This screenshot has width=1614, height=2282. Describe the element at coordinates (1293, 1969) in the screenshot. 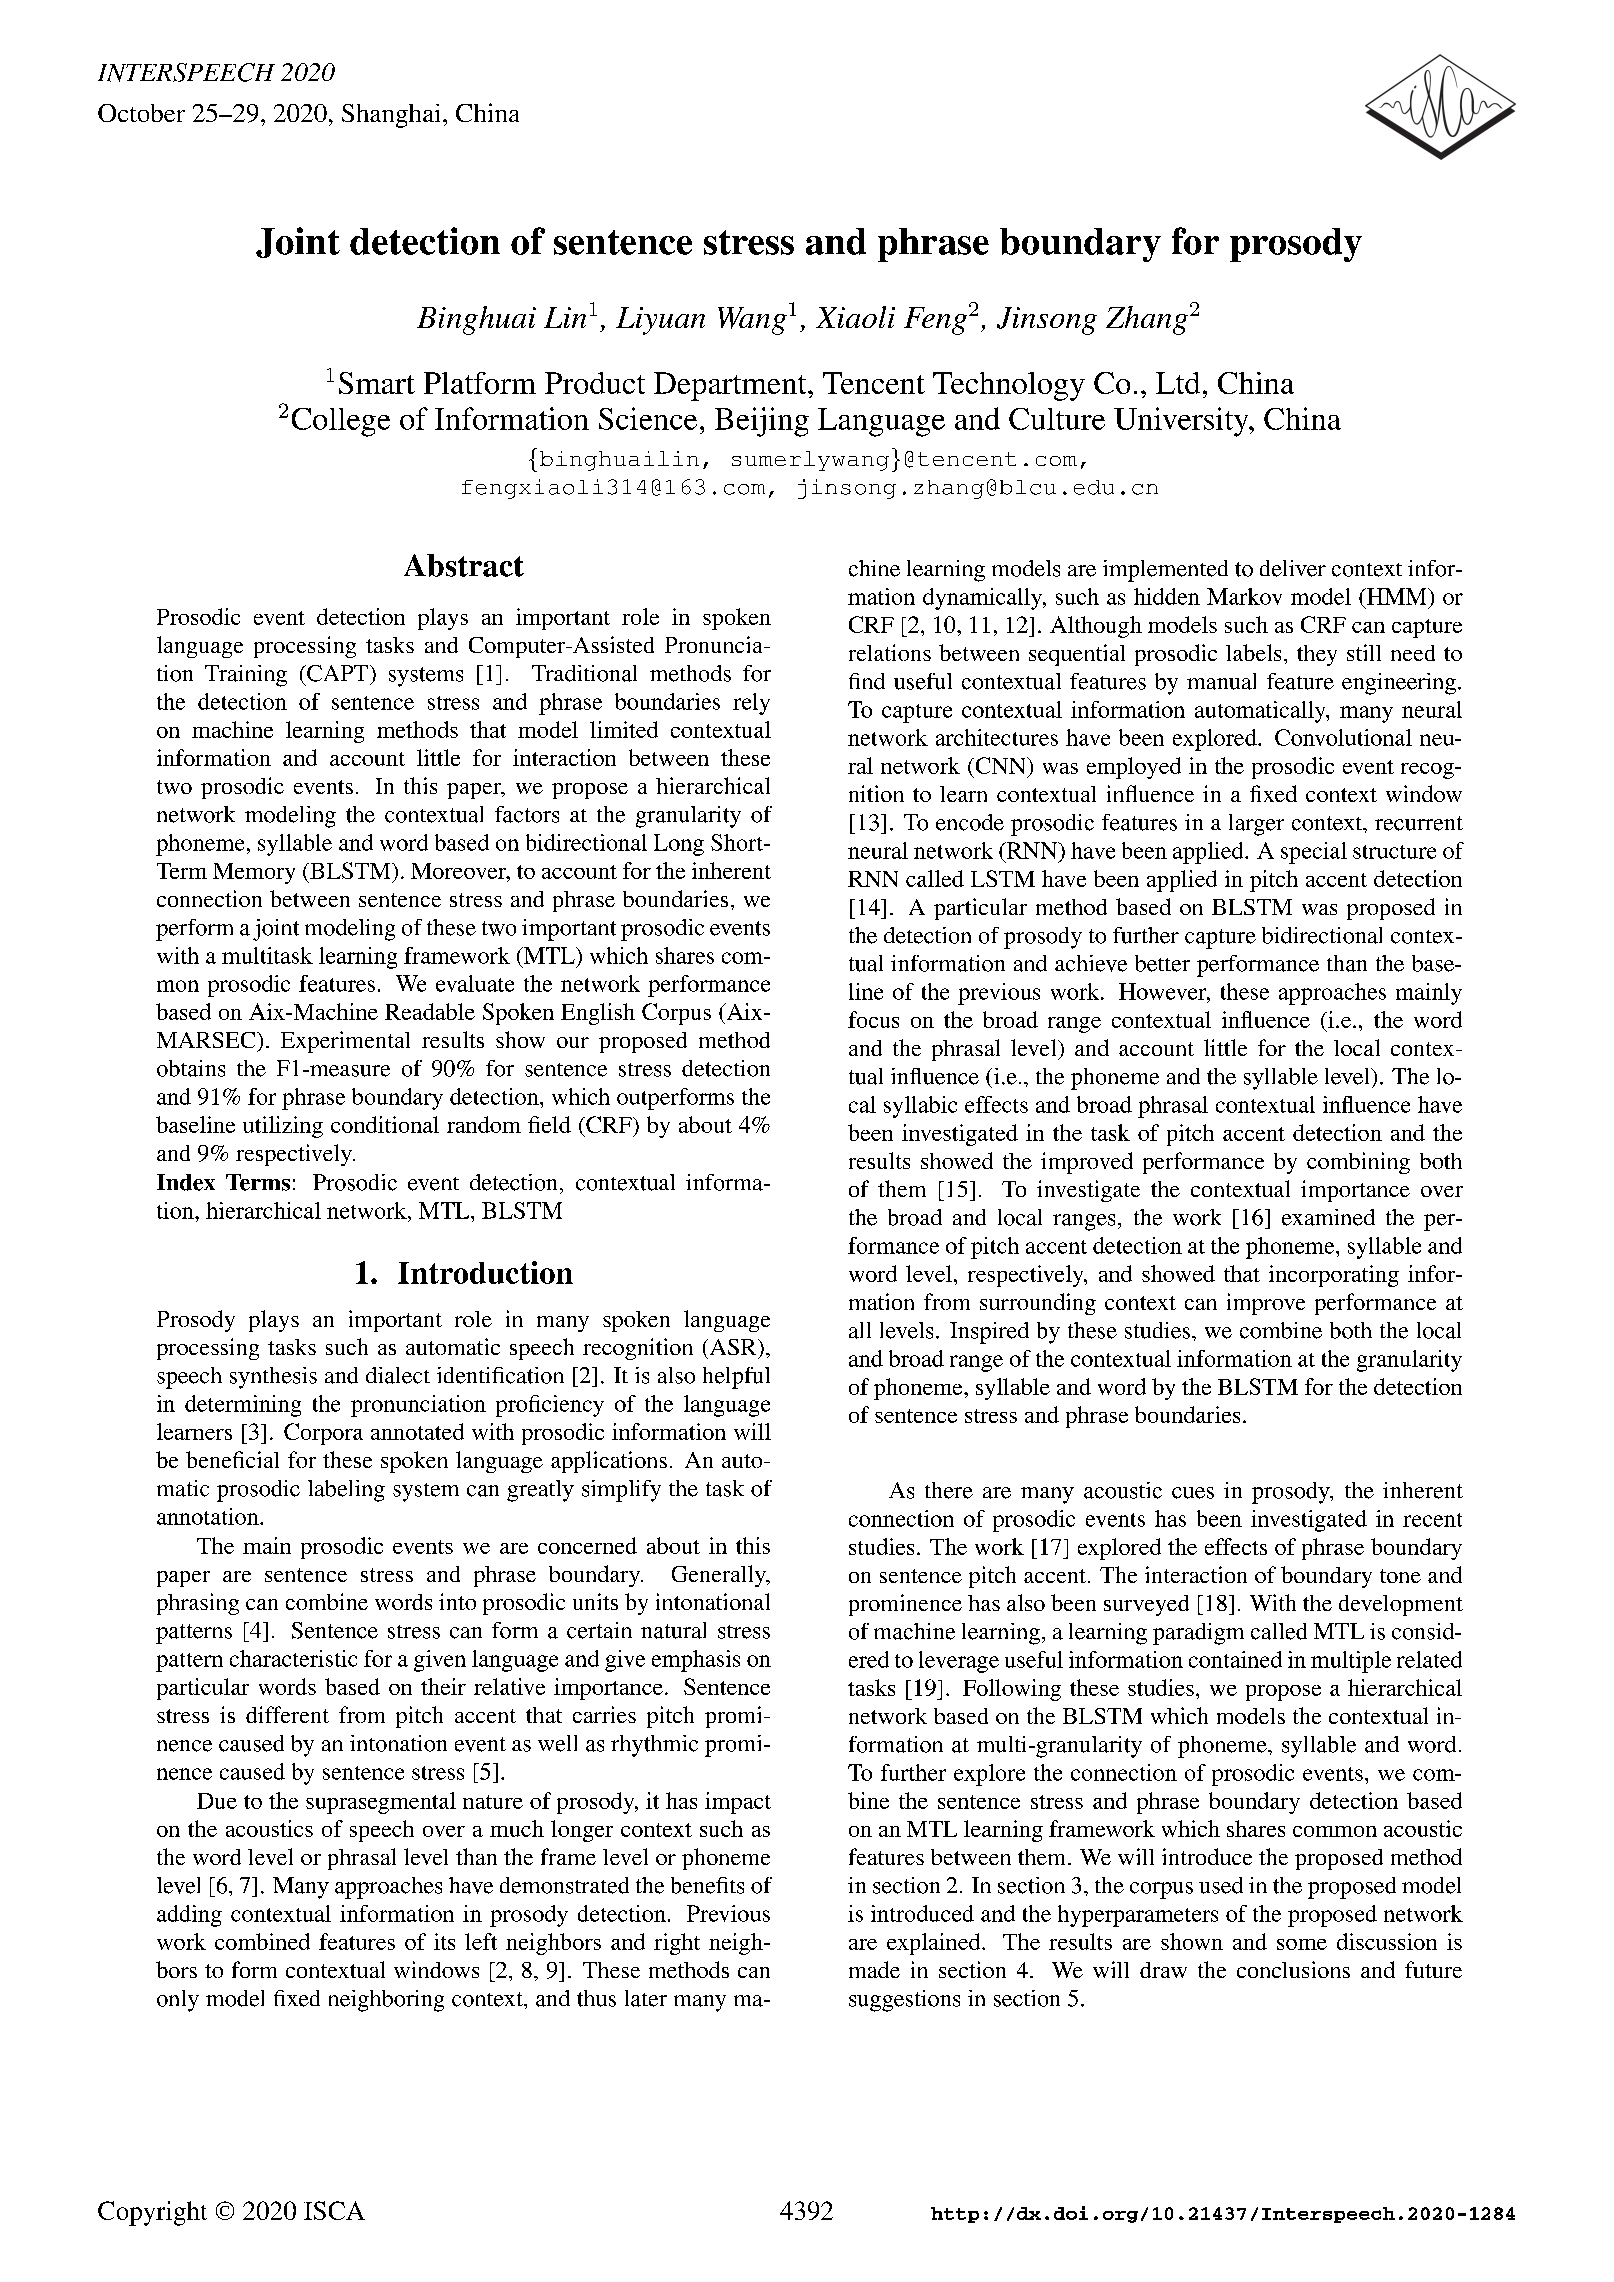

I see `conclusions` at that location.
